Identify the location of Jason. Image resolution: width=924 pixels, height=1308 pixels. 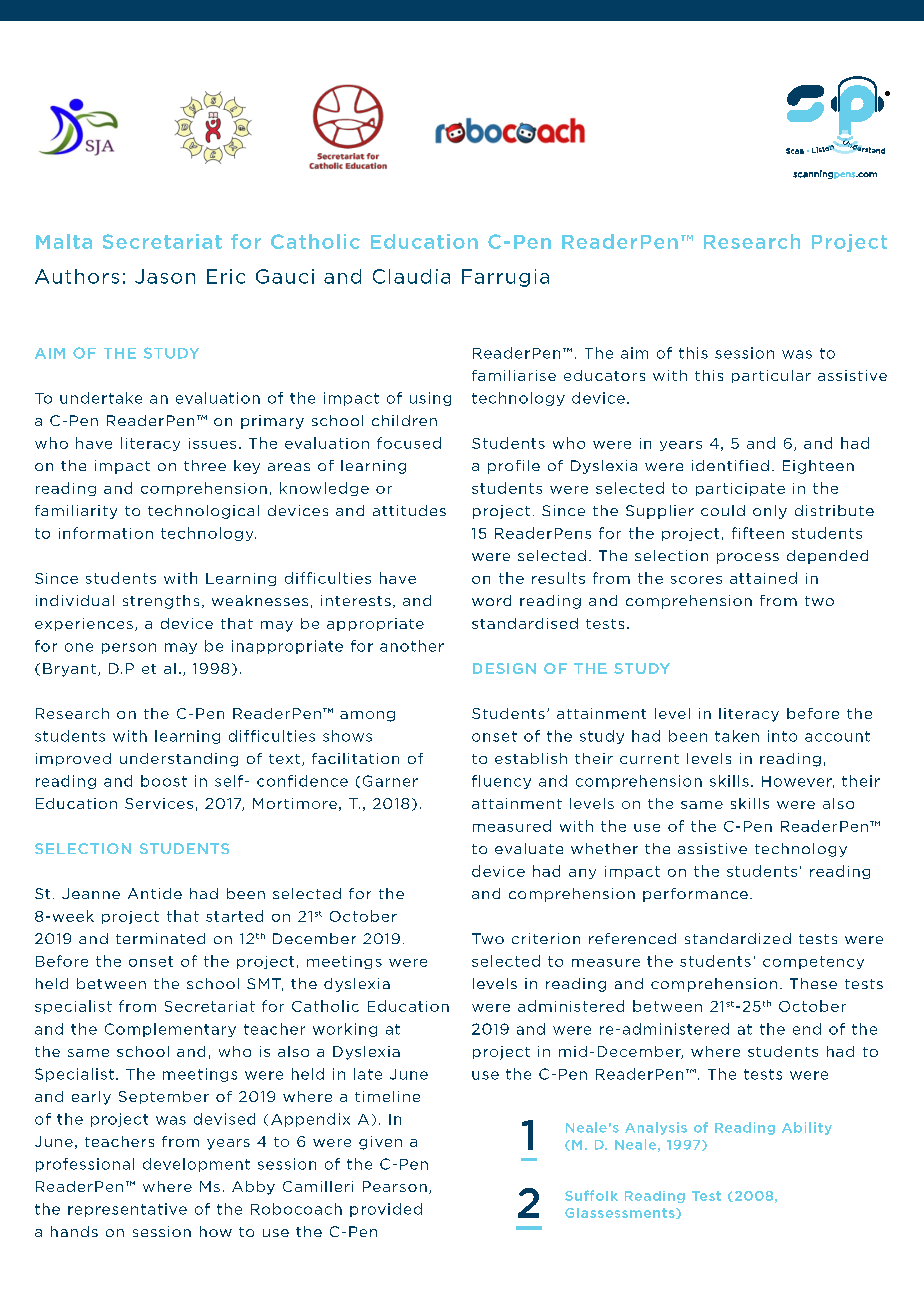
(165, 276).
